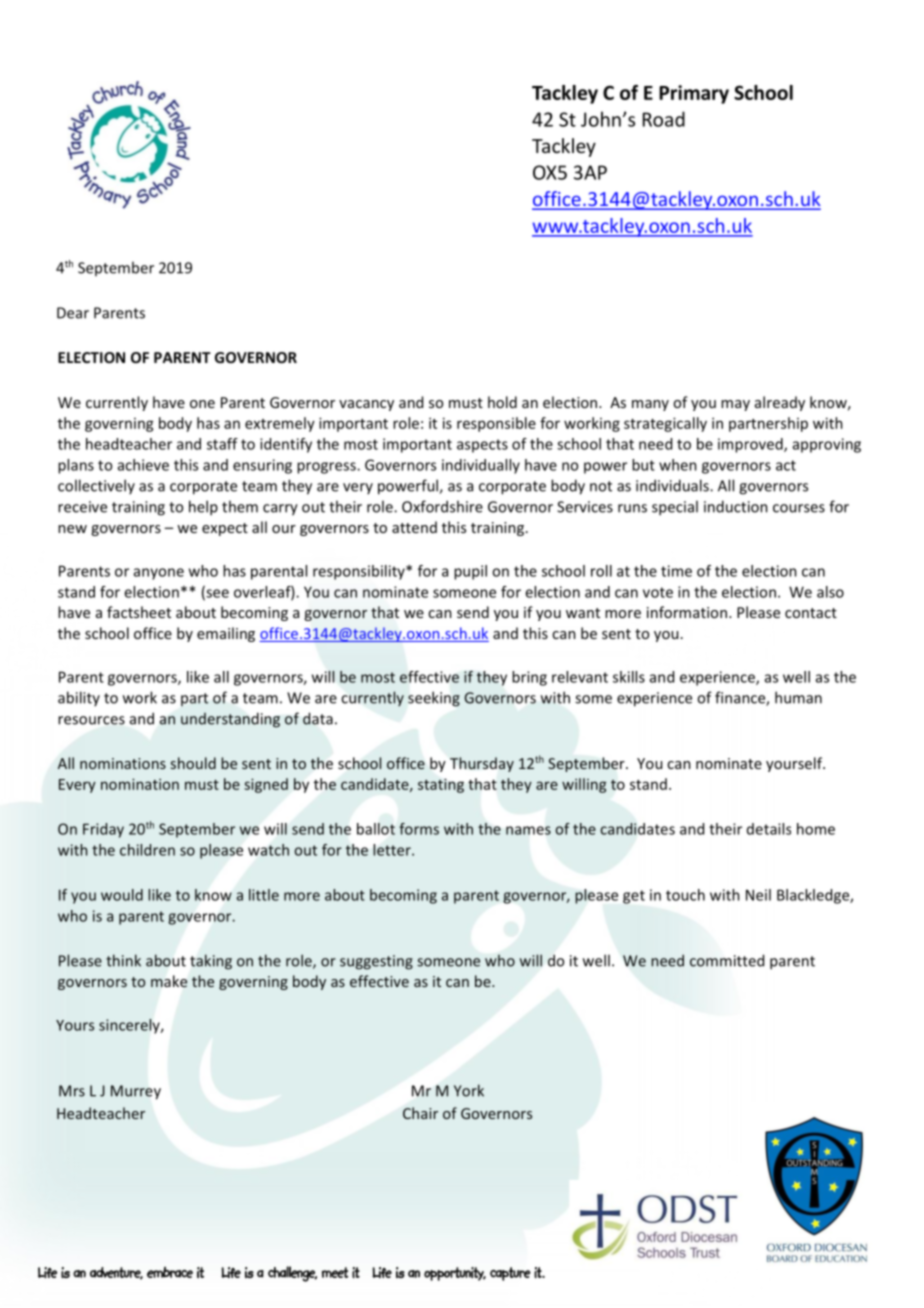 The image size is (924, 1308). I want to click on responsible, so click(496, 424).
